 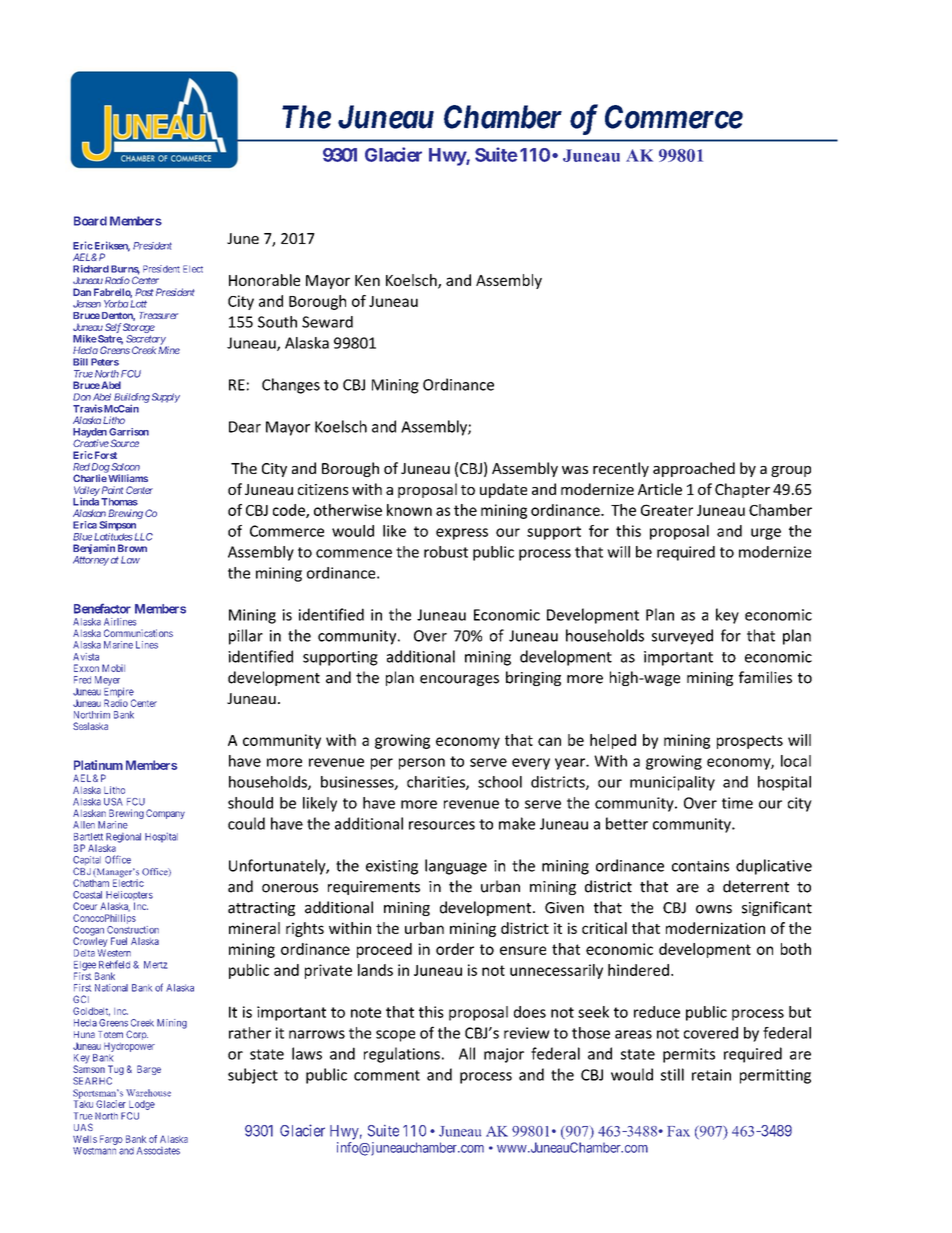 I want to click on comment, so click(x=387, y=1075).
